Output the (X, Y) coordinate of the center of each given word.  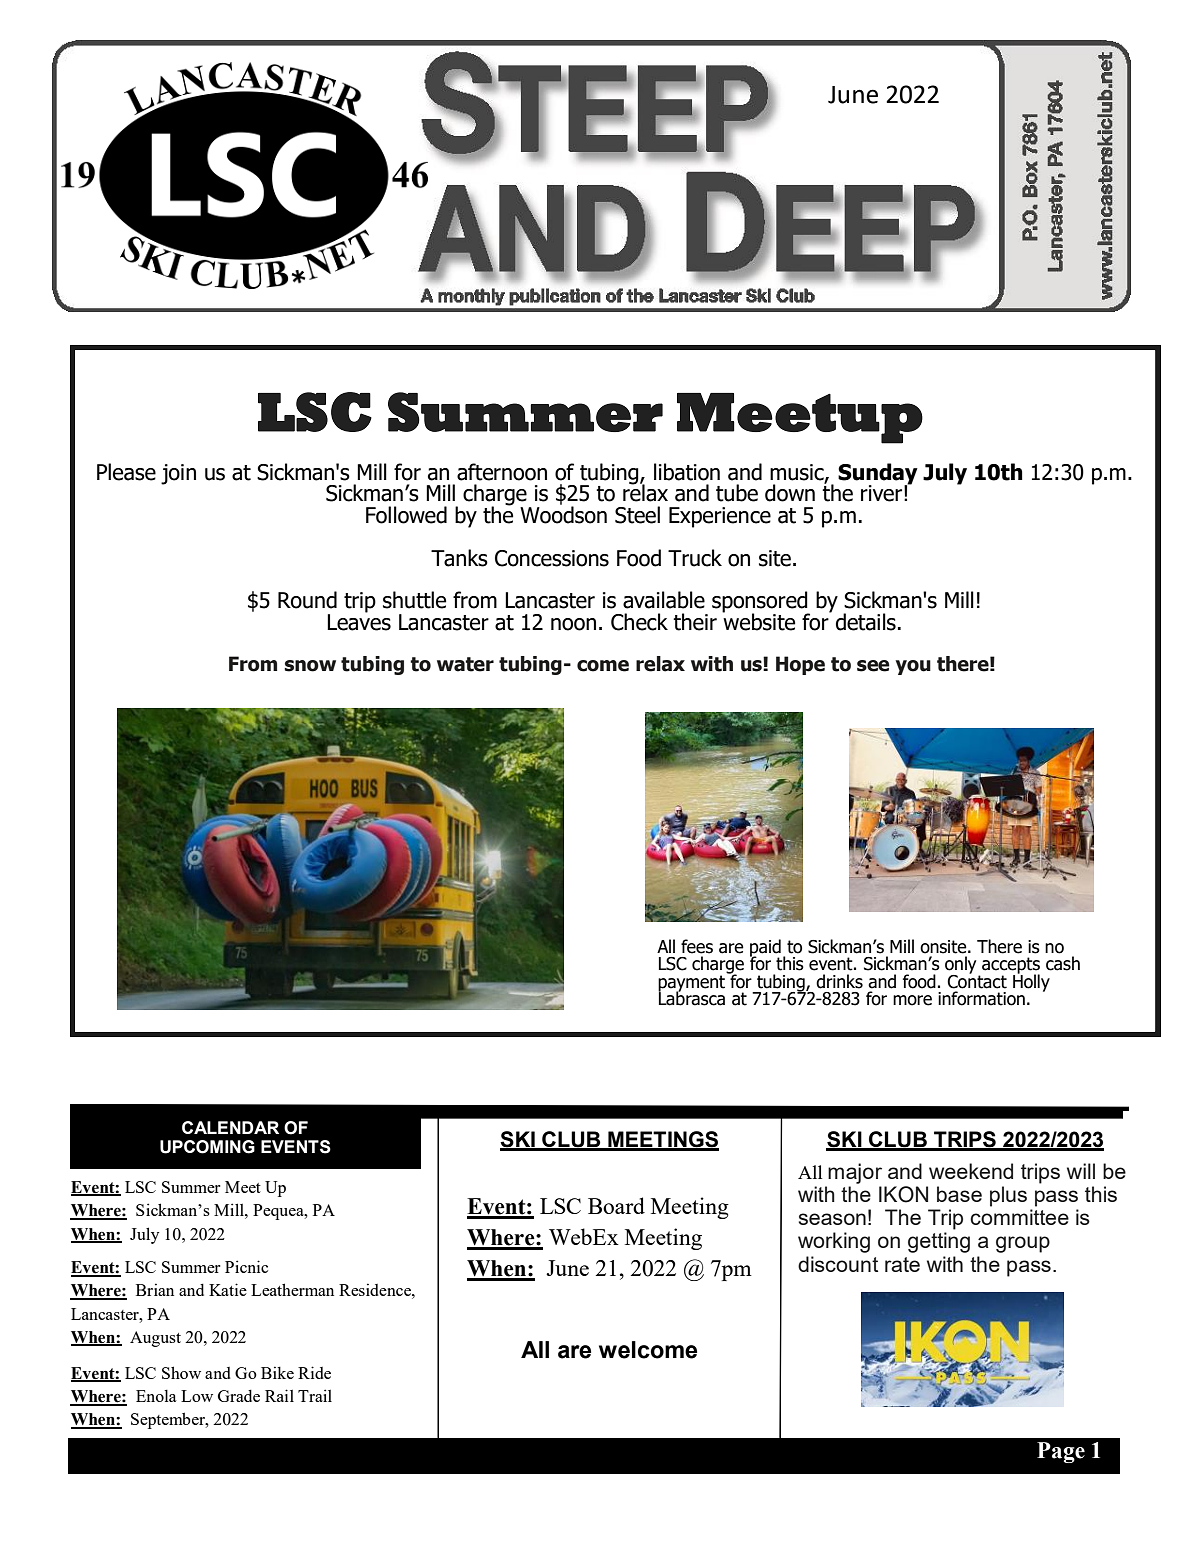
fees (697, 946)
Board (616, 1205)
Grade (239, 1396)
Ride (314, 1372)
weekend (971, 1171)
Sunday (878, 475)
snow (310, 666)
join (178, 474)
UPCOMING (207, 1147)
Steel (637, 515)
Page (1061, 1452)
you (913, 667)
